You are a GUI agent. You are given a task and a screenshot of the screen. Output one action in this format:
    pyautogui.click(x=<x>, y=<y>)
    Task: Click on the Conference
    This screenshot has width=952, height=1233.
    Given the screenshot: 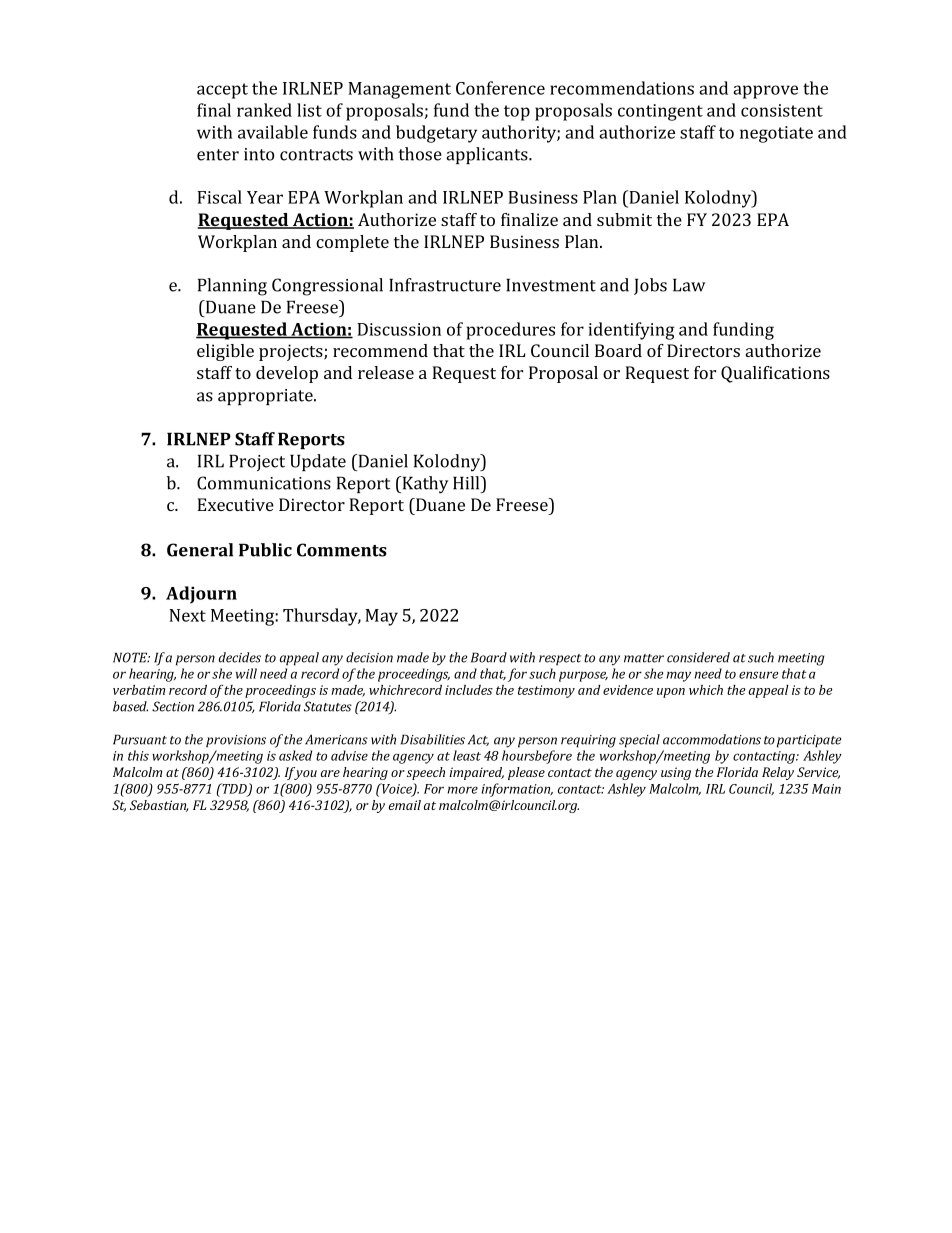 What is the action you would take?
    pyautogui.click(x=500, y=88)
